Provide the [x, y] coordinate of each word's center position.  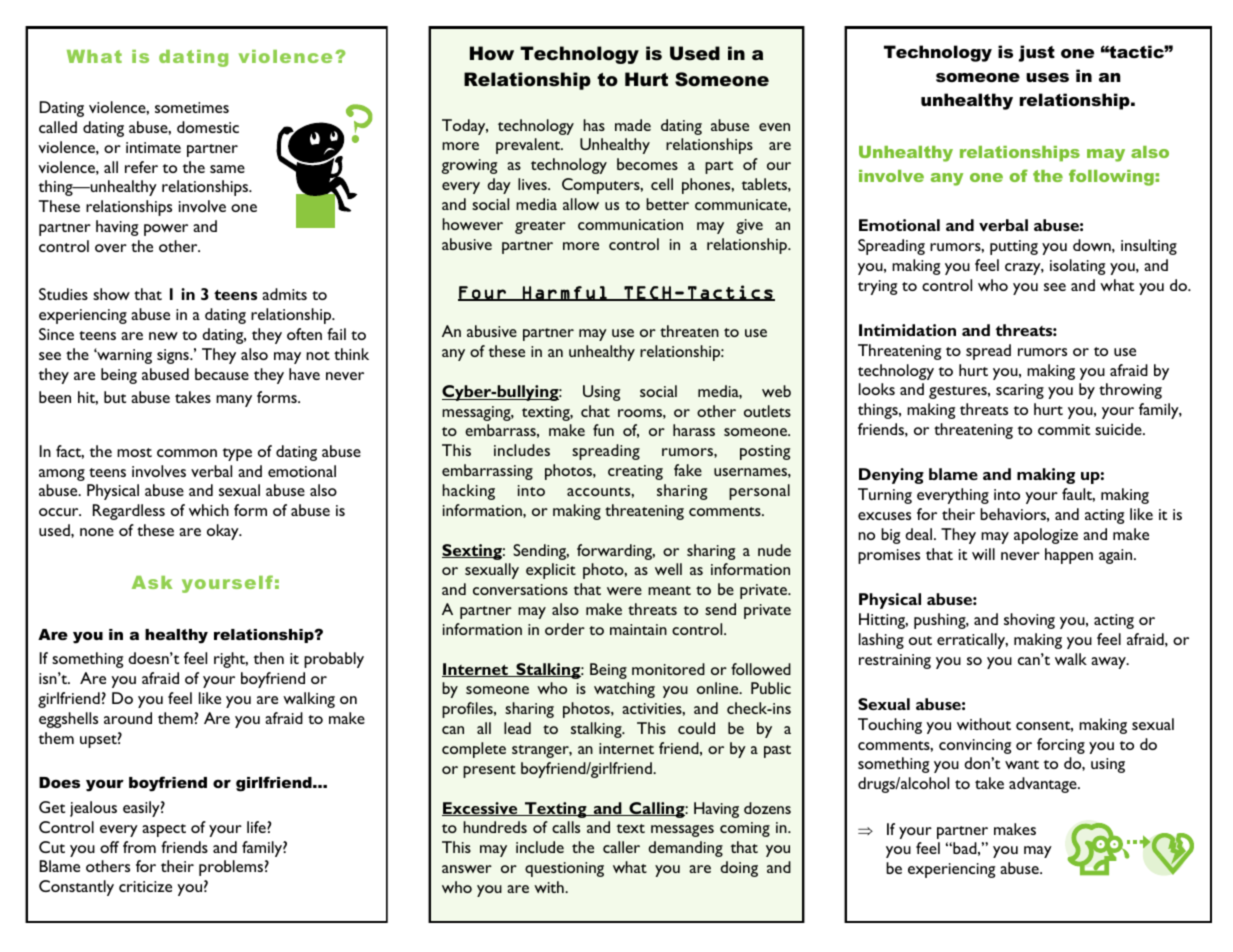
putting [1014, 247]
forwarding [616, 552]
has [594, 125]
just [1037, 53]
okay [224, 532]
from [139, 847]
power [166, 230]
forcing [1061, 746]
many [234, 401]
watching [624, 690]
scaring [1020, 391]
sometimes [192, 107]
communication [630, 224]
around [128, 718]
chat [595, 411]
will [983, 554]
